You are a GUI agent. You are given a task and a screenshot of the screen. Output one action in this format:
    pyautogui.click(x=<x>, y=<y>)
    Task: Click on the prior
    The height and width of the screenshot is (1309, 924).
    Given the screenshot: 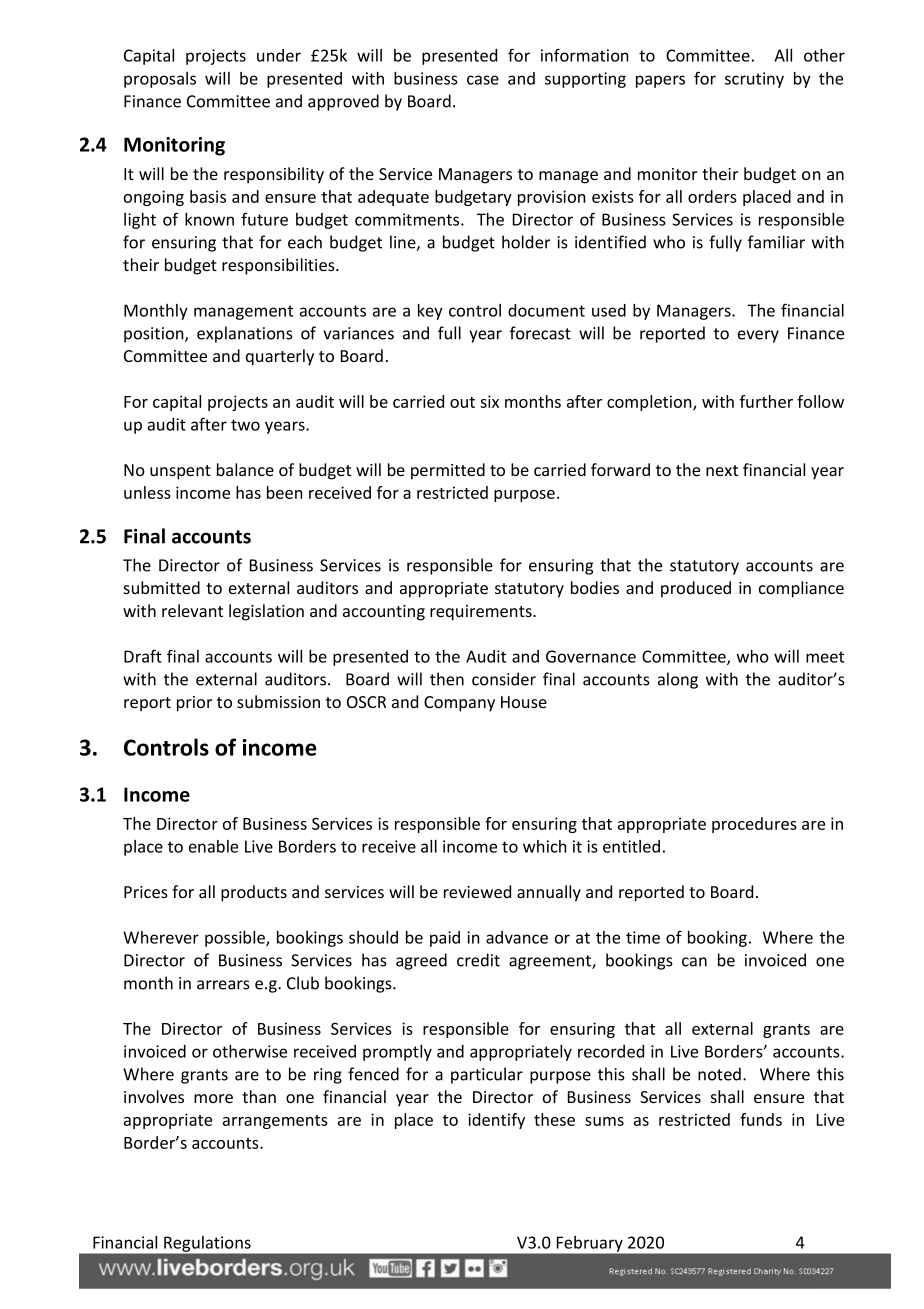 What is the action you would take?
    pyautogui.click(x=194, y=704)
